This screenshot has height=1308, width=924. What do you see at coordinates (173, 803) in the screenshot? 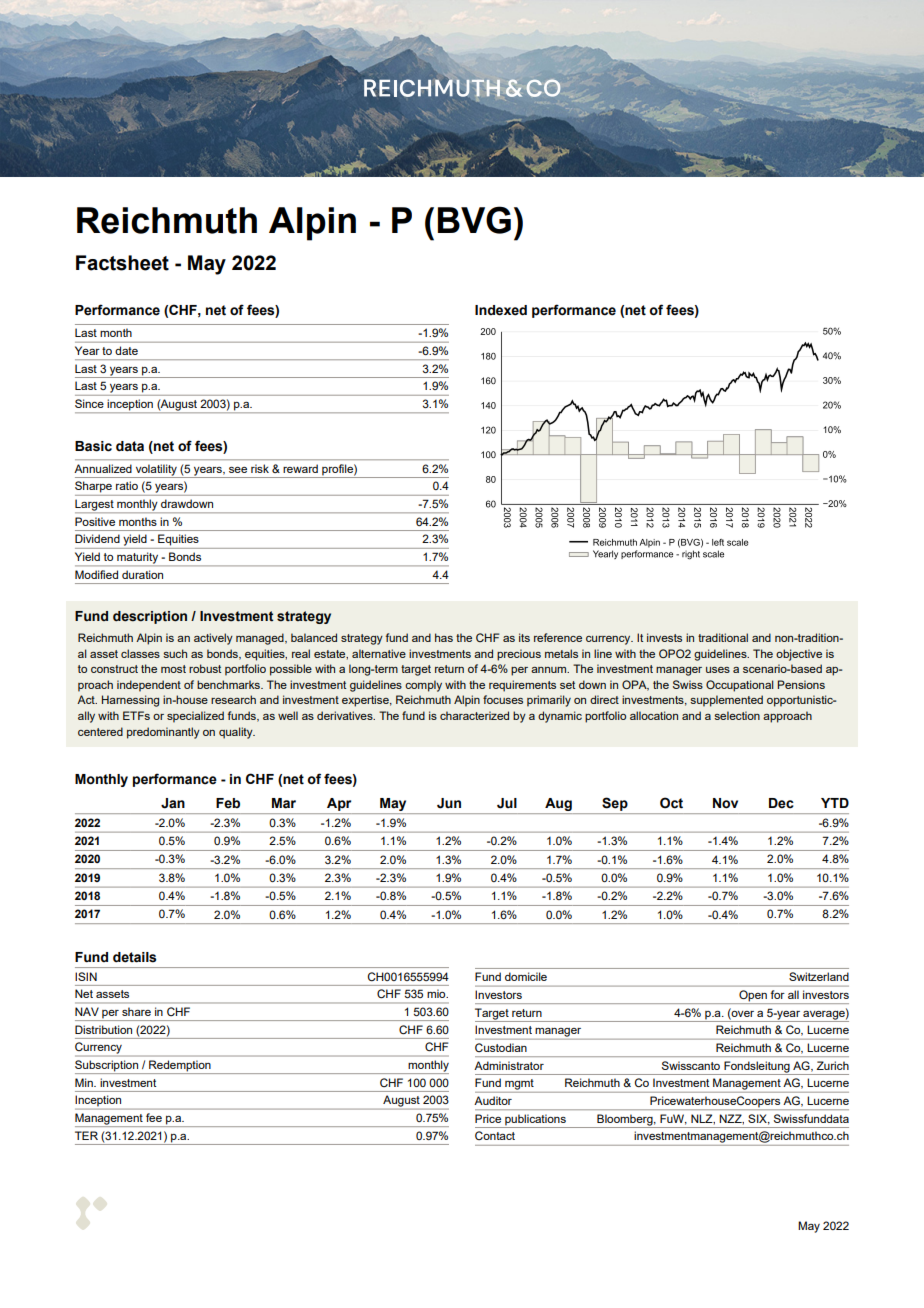
I see `Jan` at bounding box center [173, 803].
